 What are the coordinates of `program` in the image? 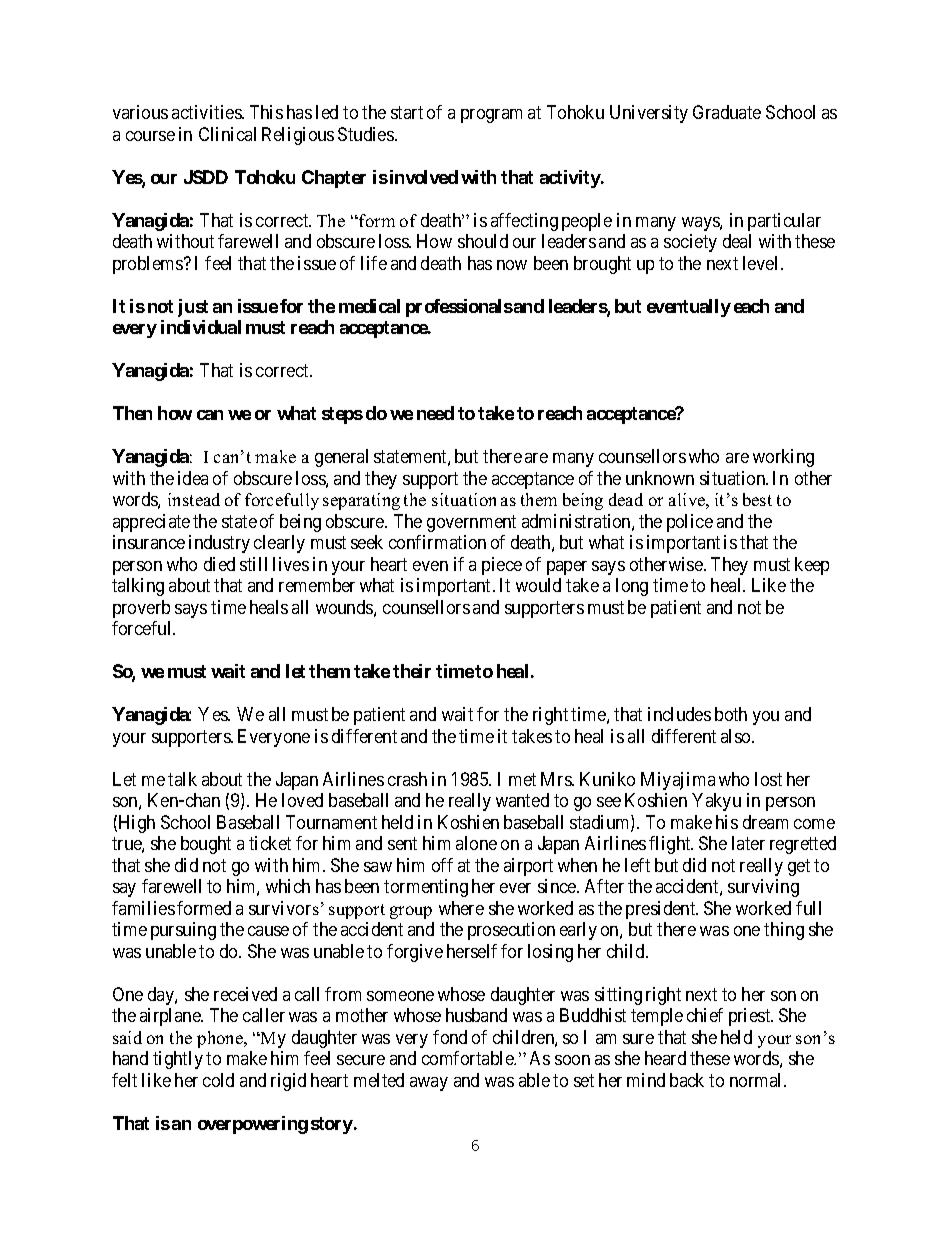 It's located at (491, 116).
